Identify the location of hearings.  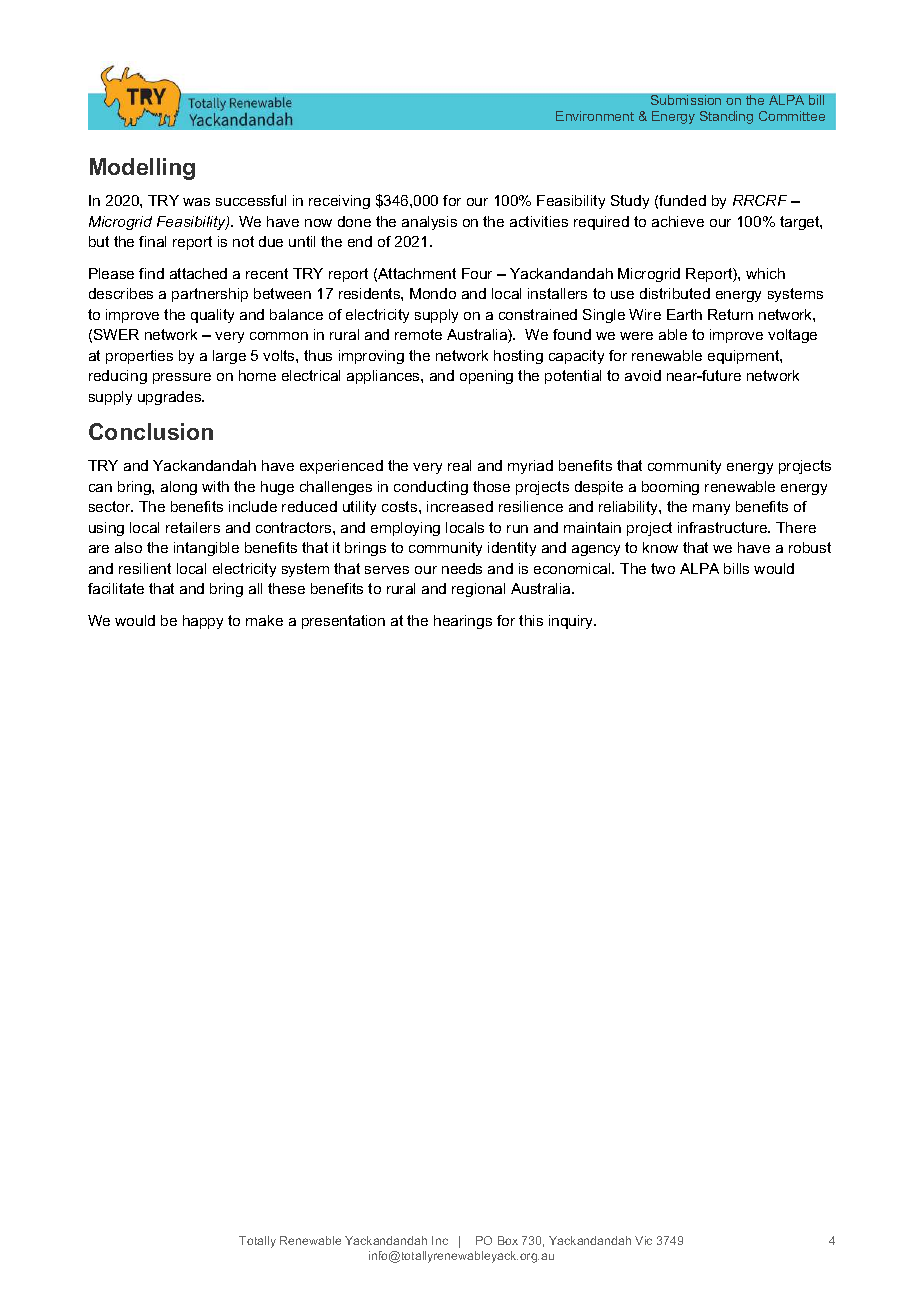
(463, 622).
